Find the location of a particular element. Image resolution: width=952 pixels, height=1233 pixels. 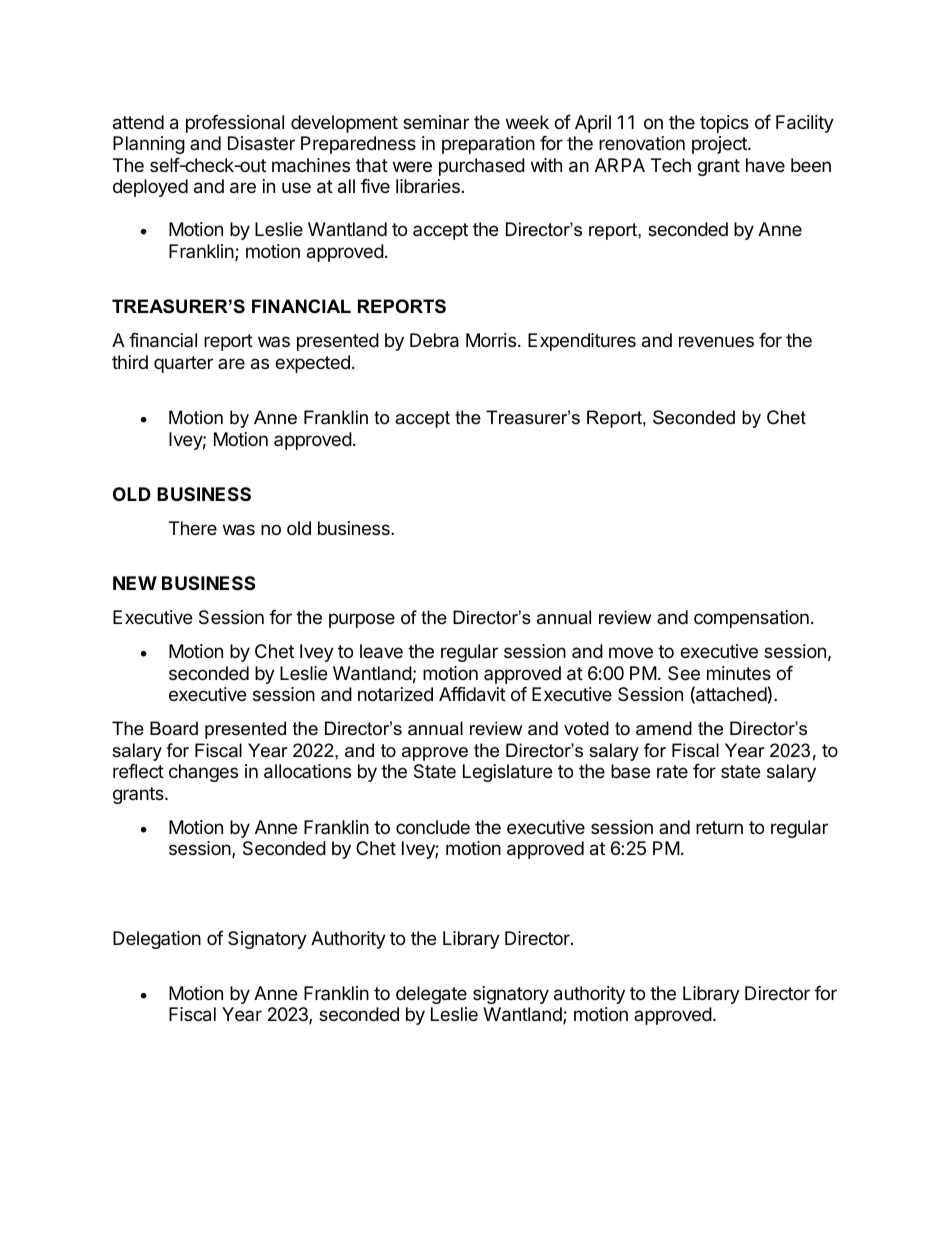

There is located at coordinates (193, 528).
